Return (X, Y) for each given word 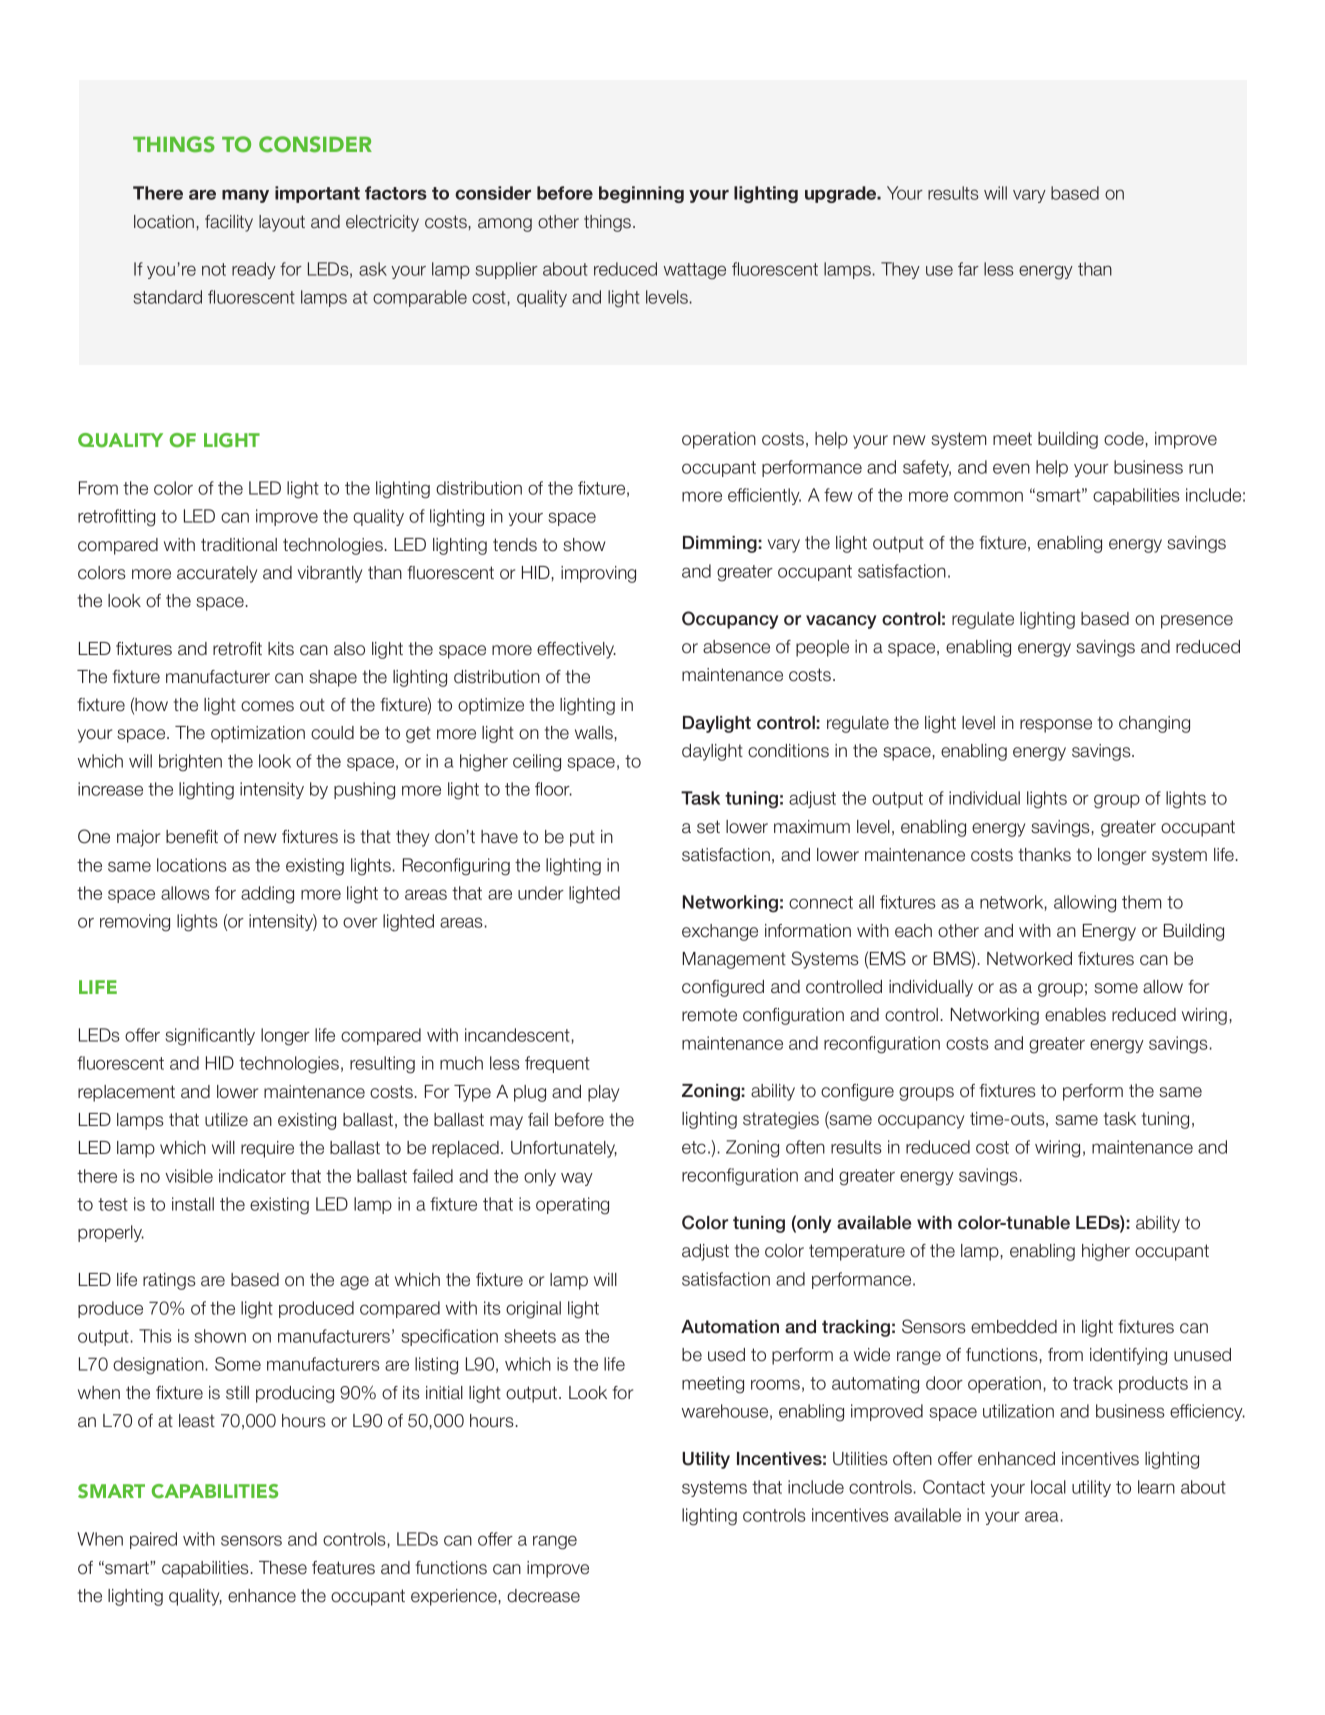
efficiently (764, 496)
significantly (210, 1037)
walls (594, 733)
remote (709, 1015)
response (1056, 726)
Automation (730, 1327)
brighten (190, 763)
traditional (239, 545)
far (968, 269)
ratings (169, 1281)
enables (1075, 1015)
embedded (1014, 1327)
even (1011, 468)
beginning (641, 194)
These (283, 1568)
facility (229, 223)
